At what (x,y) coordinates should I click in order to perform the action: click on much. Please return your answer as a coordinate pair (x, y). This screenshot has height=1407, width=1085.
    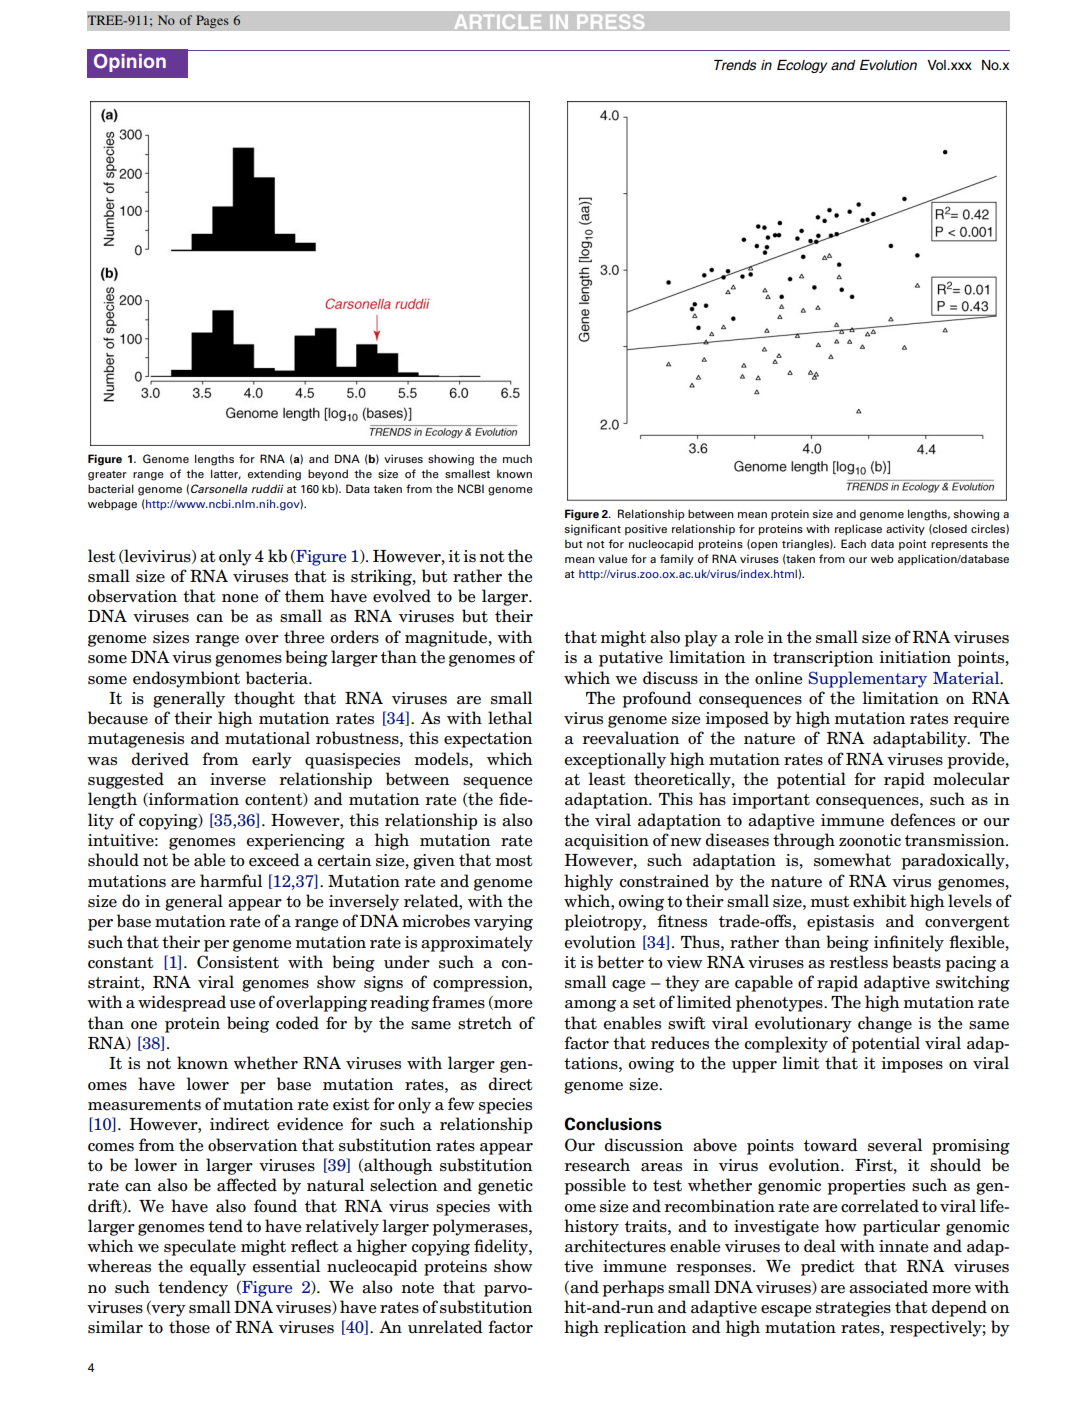
    Looking at the image, I should click on (517, 458).
